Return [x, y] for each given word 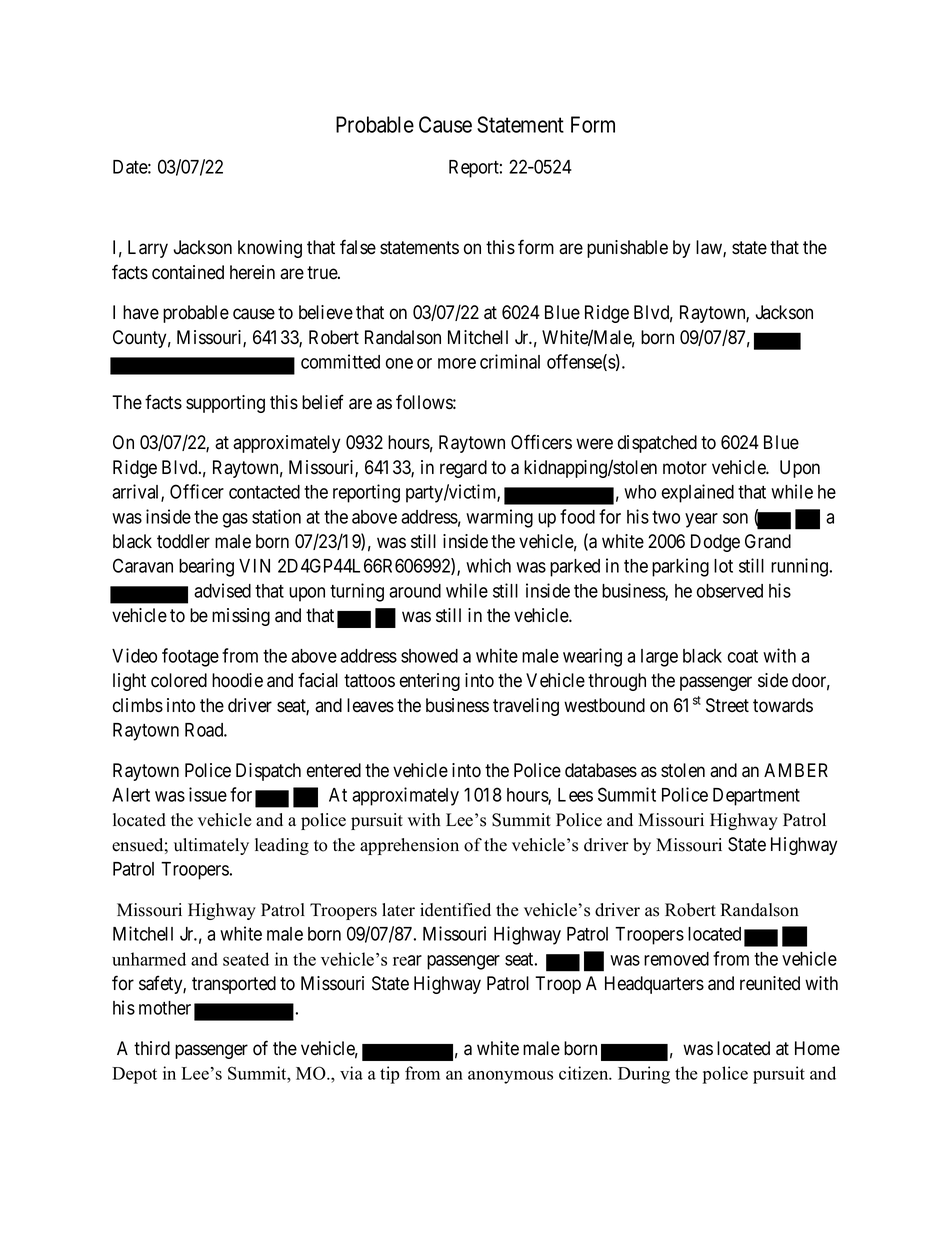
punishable [627, 249]
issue [208, 794]
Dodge [715, 543]
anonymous [510, 1077]
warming [499, 518]
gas [235, 520]
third [152, 1048]
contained [188, 272]
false [358, 247]
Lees [575, 795]
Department [756, 797]
